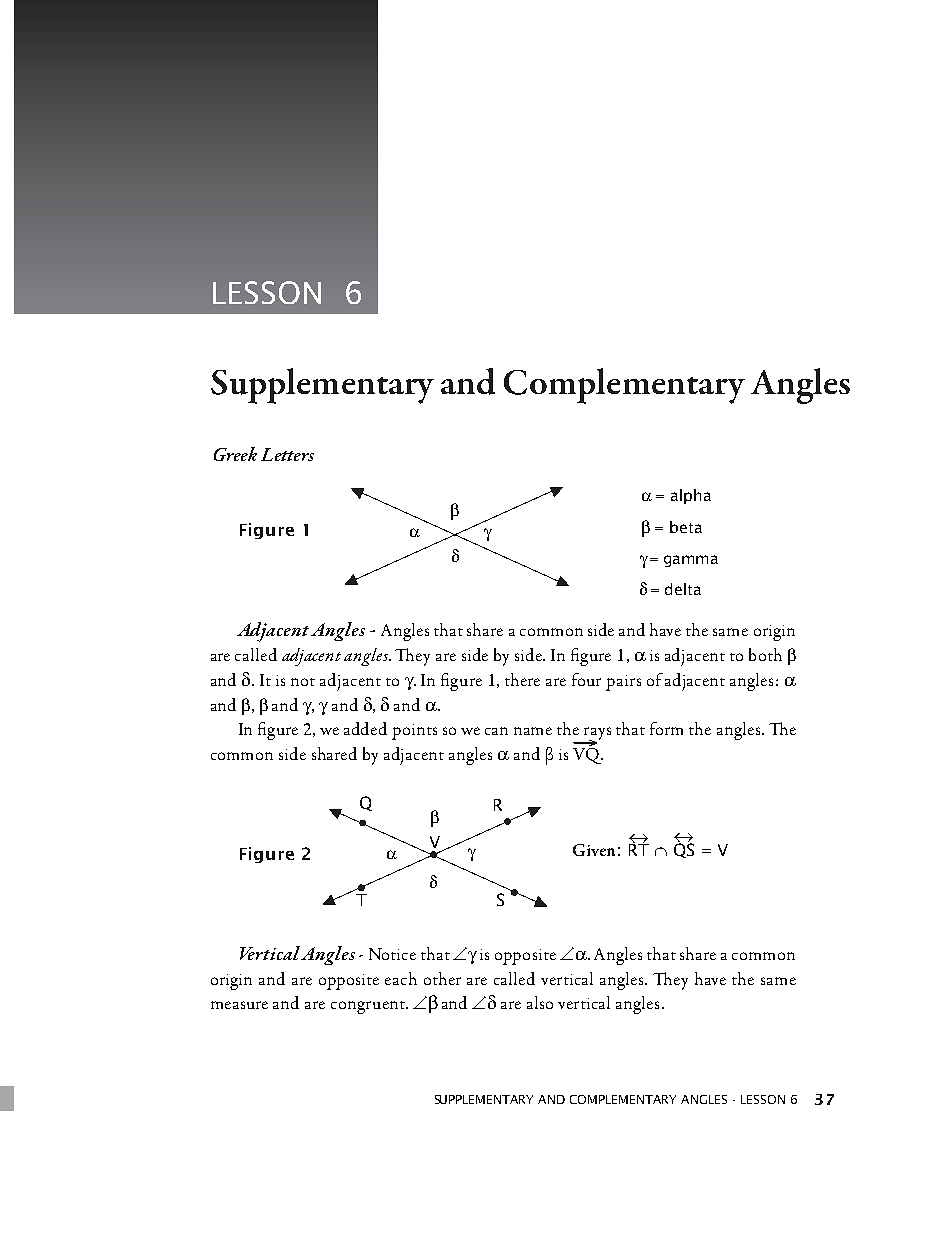  What do you see at coordinates (287, 454) in the screenshot?
I see `Letters` at bounding box center [287, 454].
